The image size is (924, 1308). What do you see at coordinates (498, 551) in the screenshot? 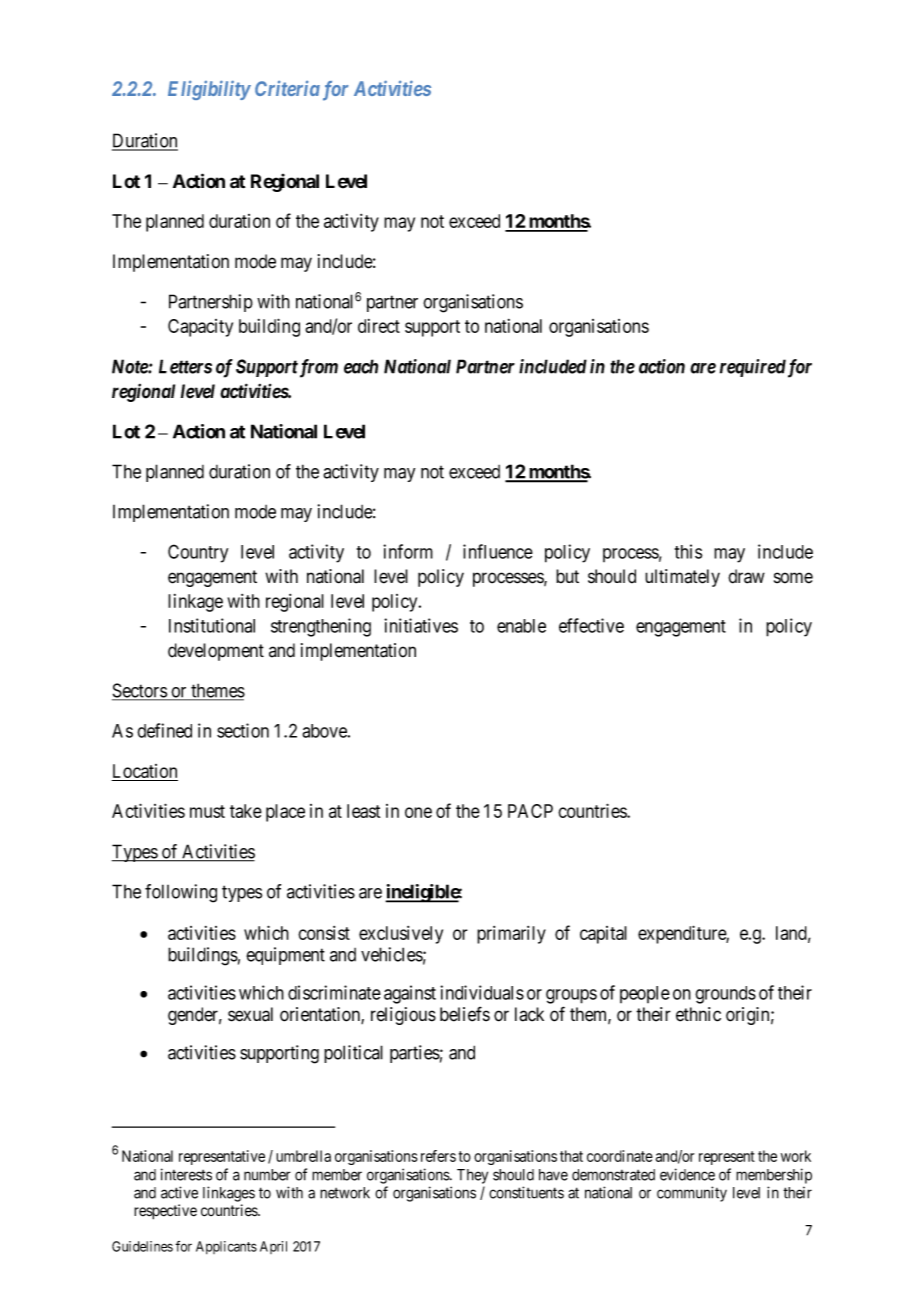
I see `influence` at bounding box center [498, 551].
